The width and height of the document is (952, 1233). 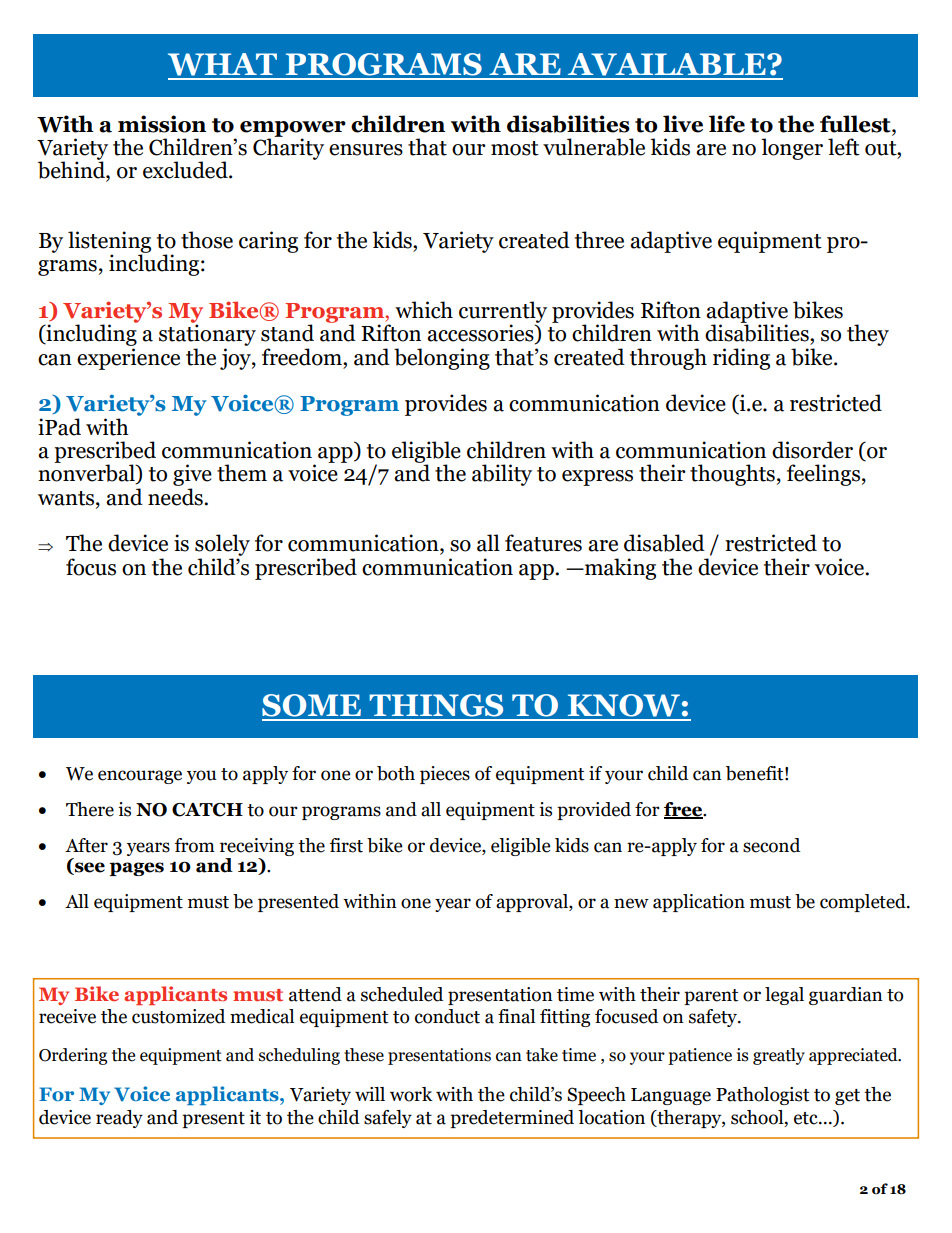 I want to click on disabled, so click(x=664, y=543).
